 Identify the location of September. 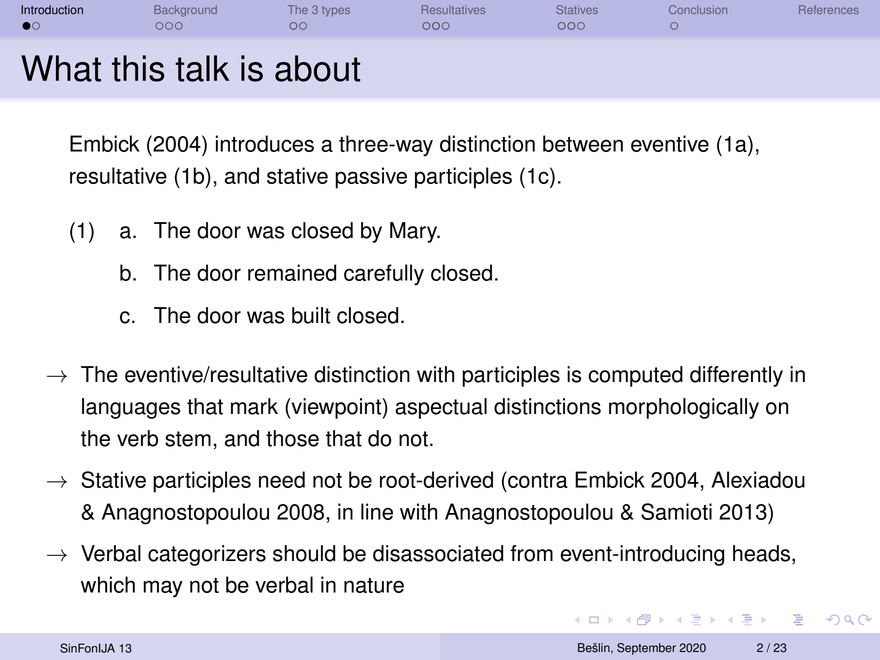
(646, 649).
